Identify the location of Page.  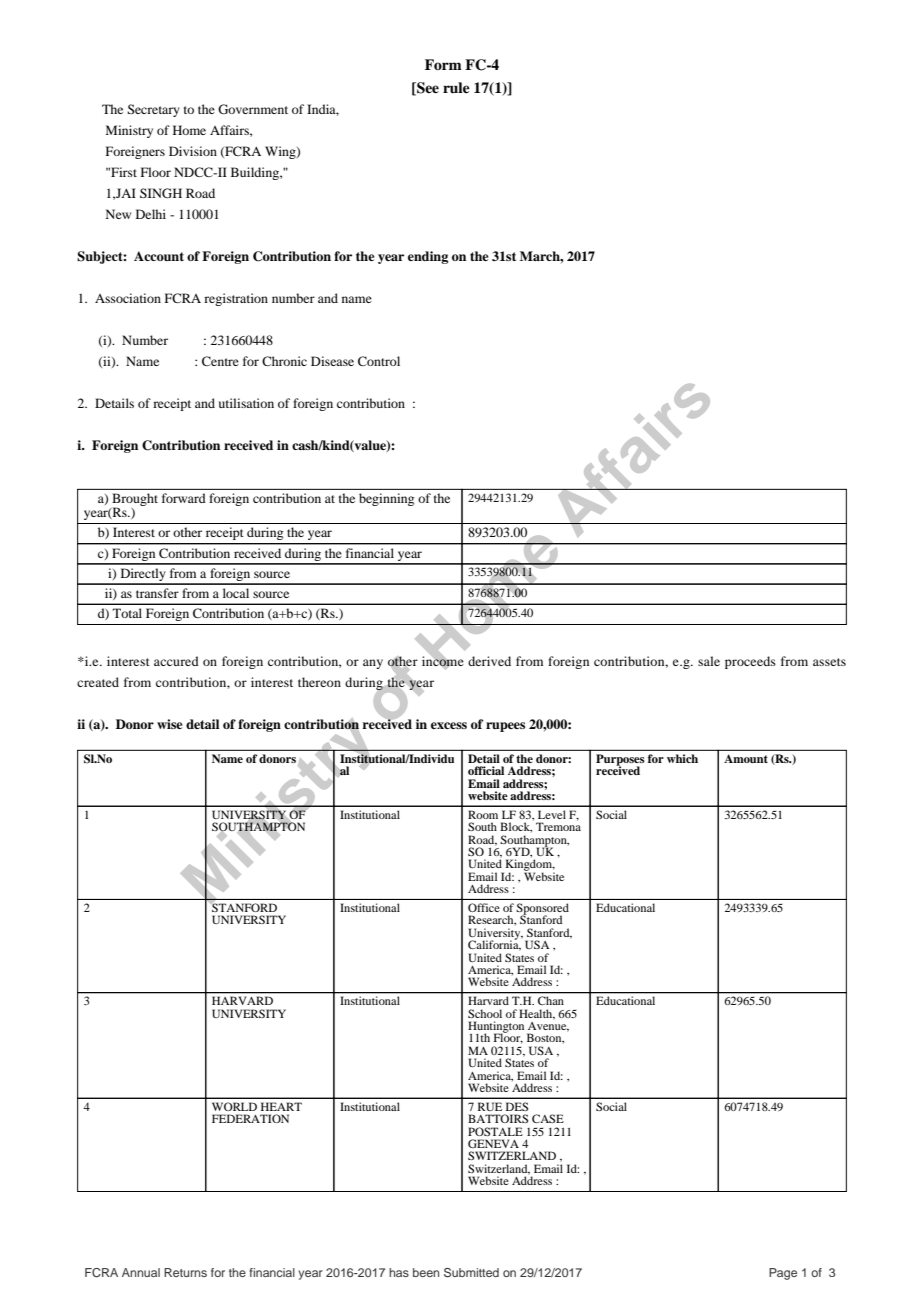
(783, 1274).
